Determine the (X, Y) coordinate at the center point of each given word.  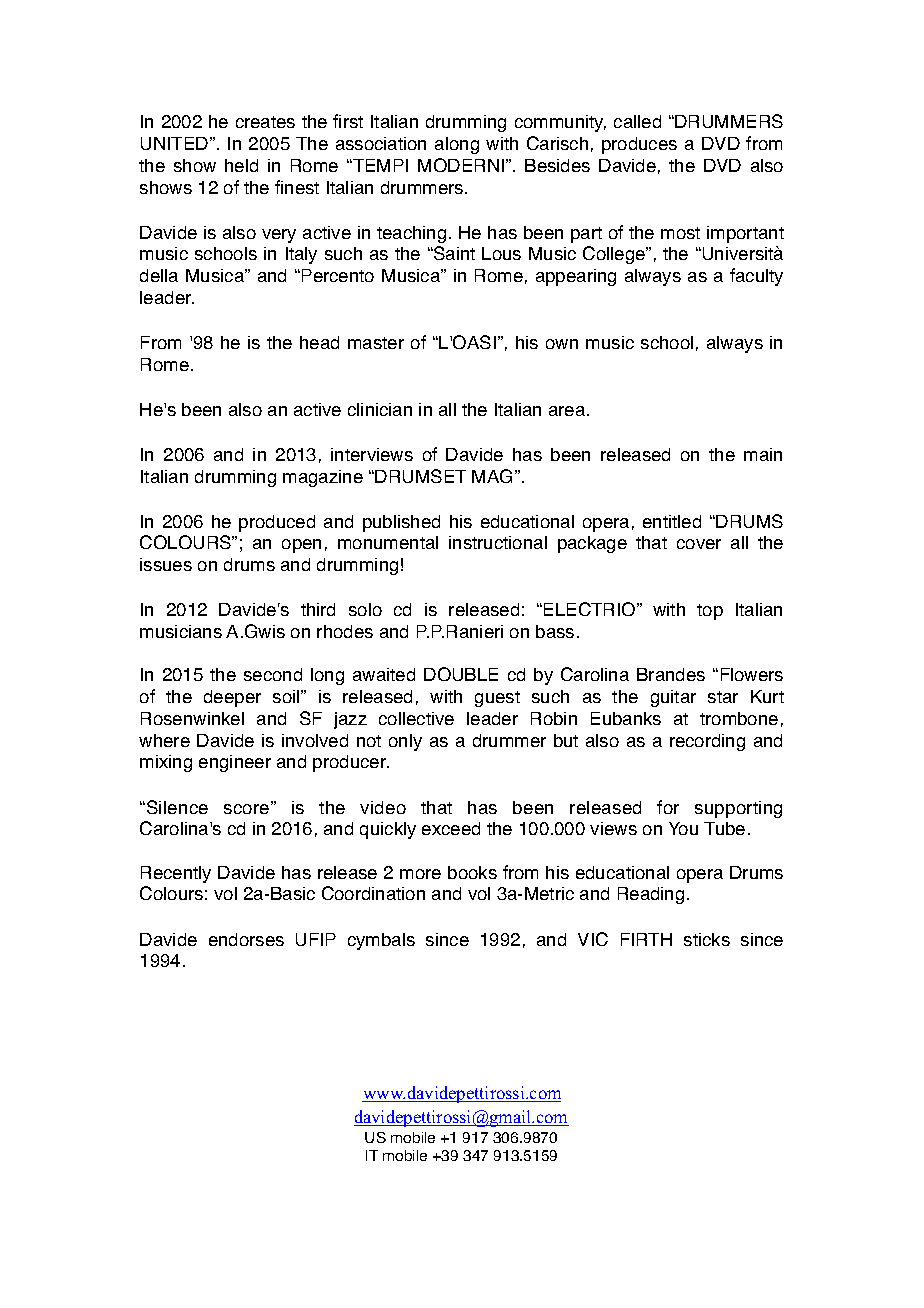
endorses (246, 939)
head (319, 342)
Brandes (671, 674)
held (241, 165)
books (472, 872)
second (273, 674)
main (763, 454)
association (381, 143)
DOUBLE (461, 674)
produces (639, 145)
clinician (380, 409)
